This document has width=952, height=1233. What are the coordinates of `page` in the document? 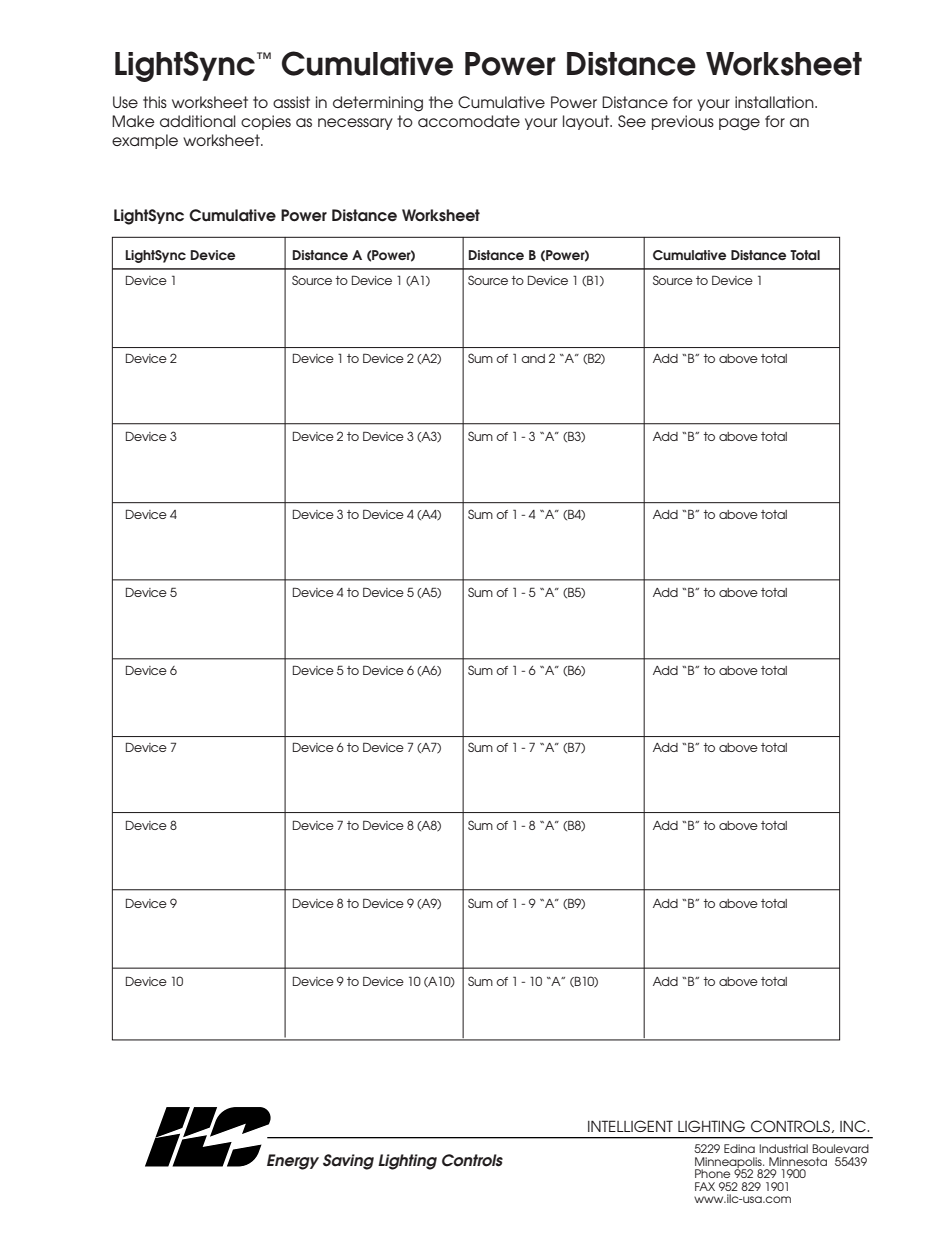 It's located at (739, 124).
